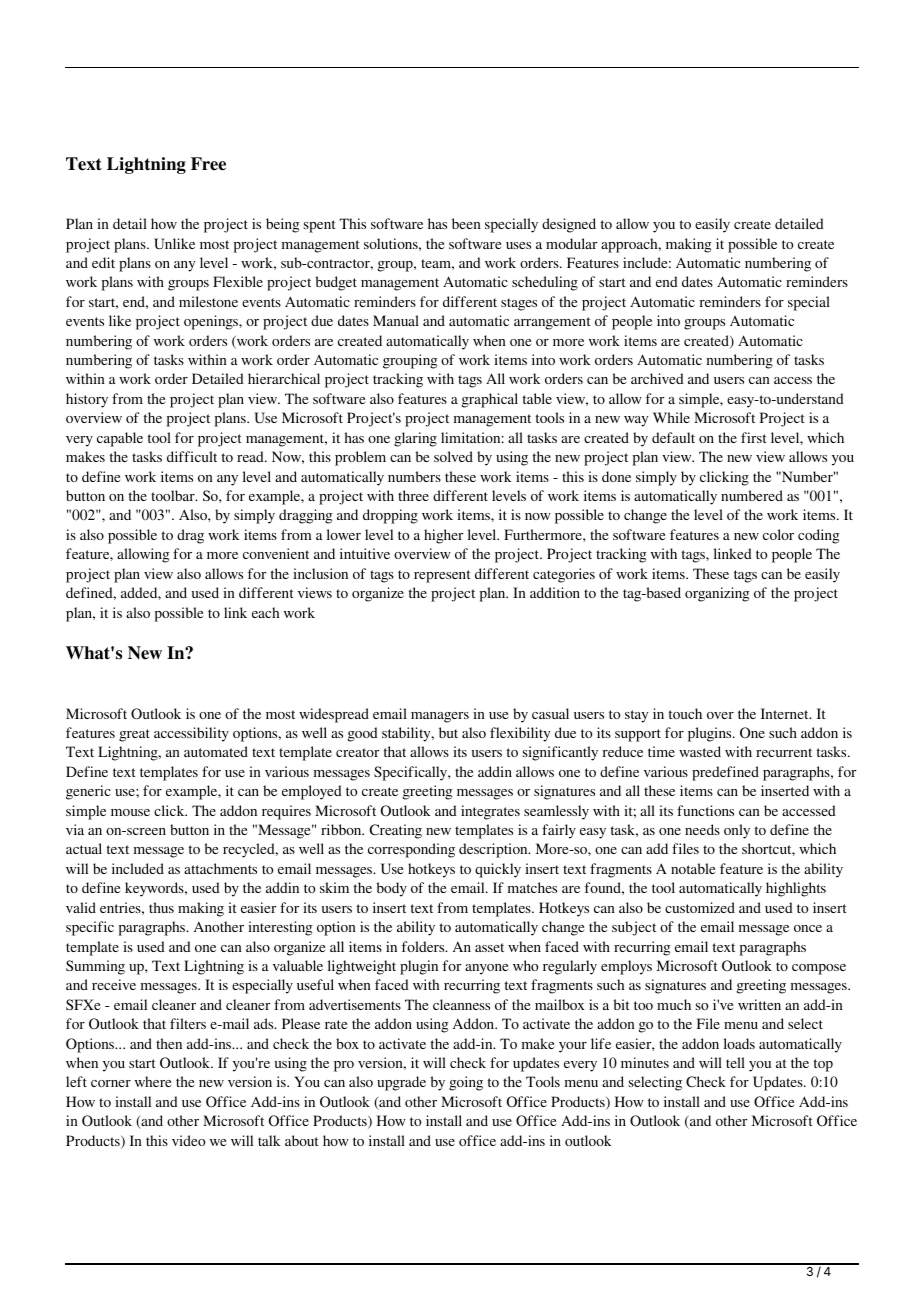 This page has width=924, height=1308. Describe the element at coordinates (778, 534) in the page. I see `color` at that location.
